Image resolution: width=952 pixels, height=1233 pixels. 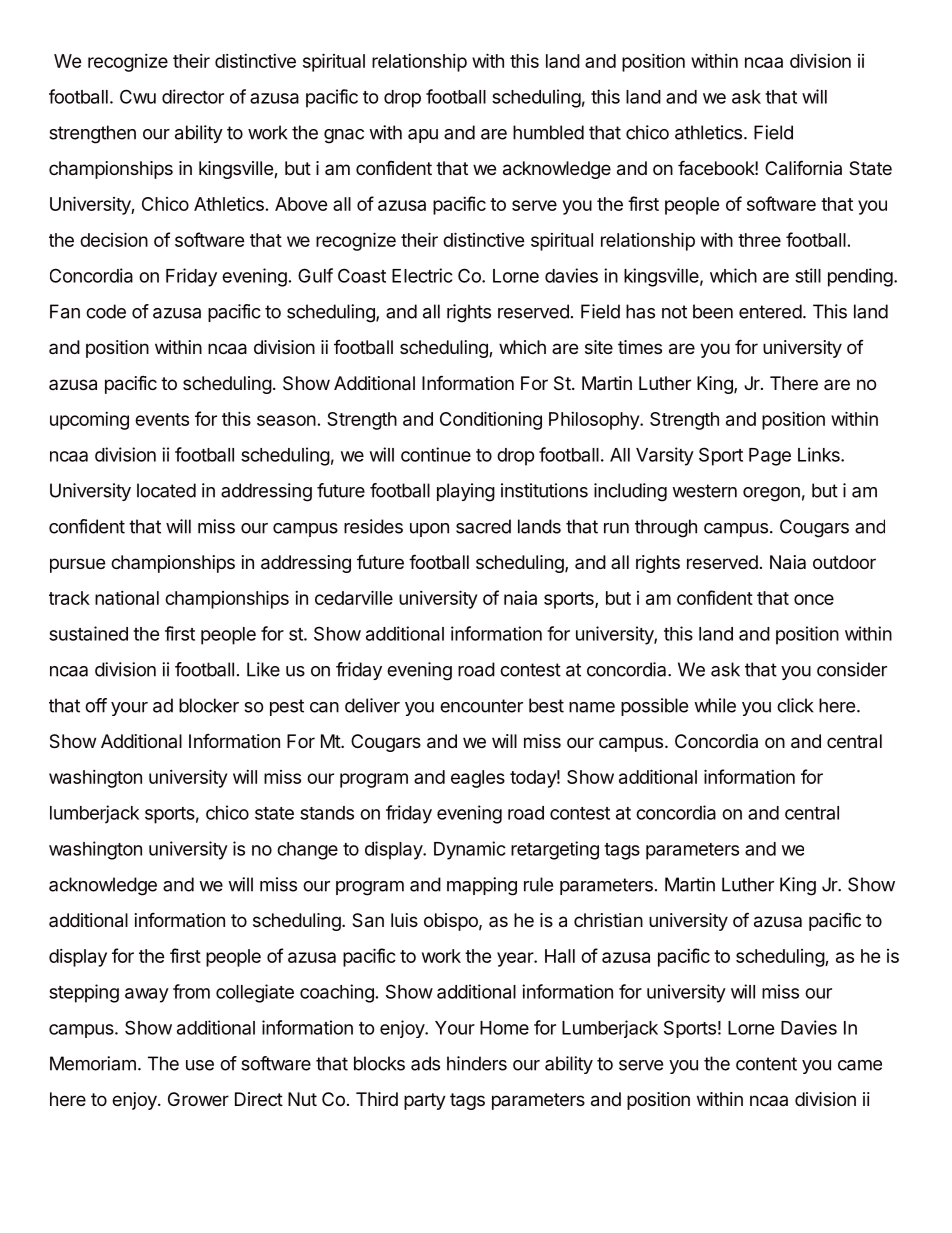 What do you see at coordinates (200, 1065) in the page?
I see `use` at bounding box center [200, 1065].
